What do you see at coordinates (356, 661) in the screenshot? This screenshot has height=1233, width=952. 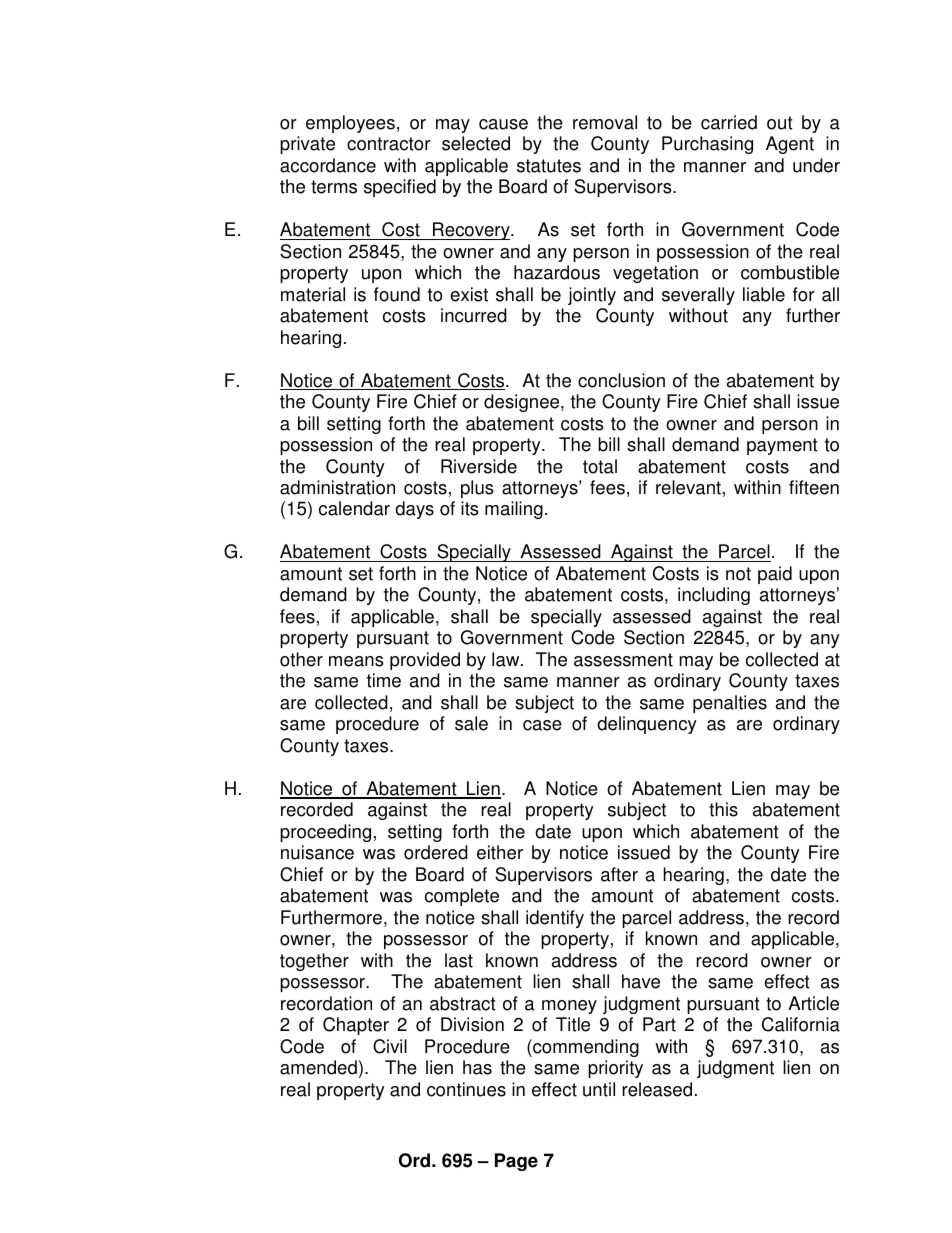 I see `means` at bounding box center [356, 661].
